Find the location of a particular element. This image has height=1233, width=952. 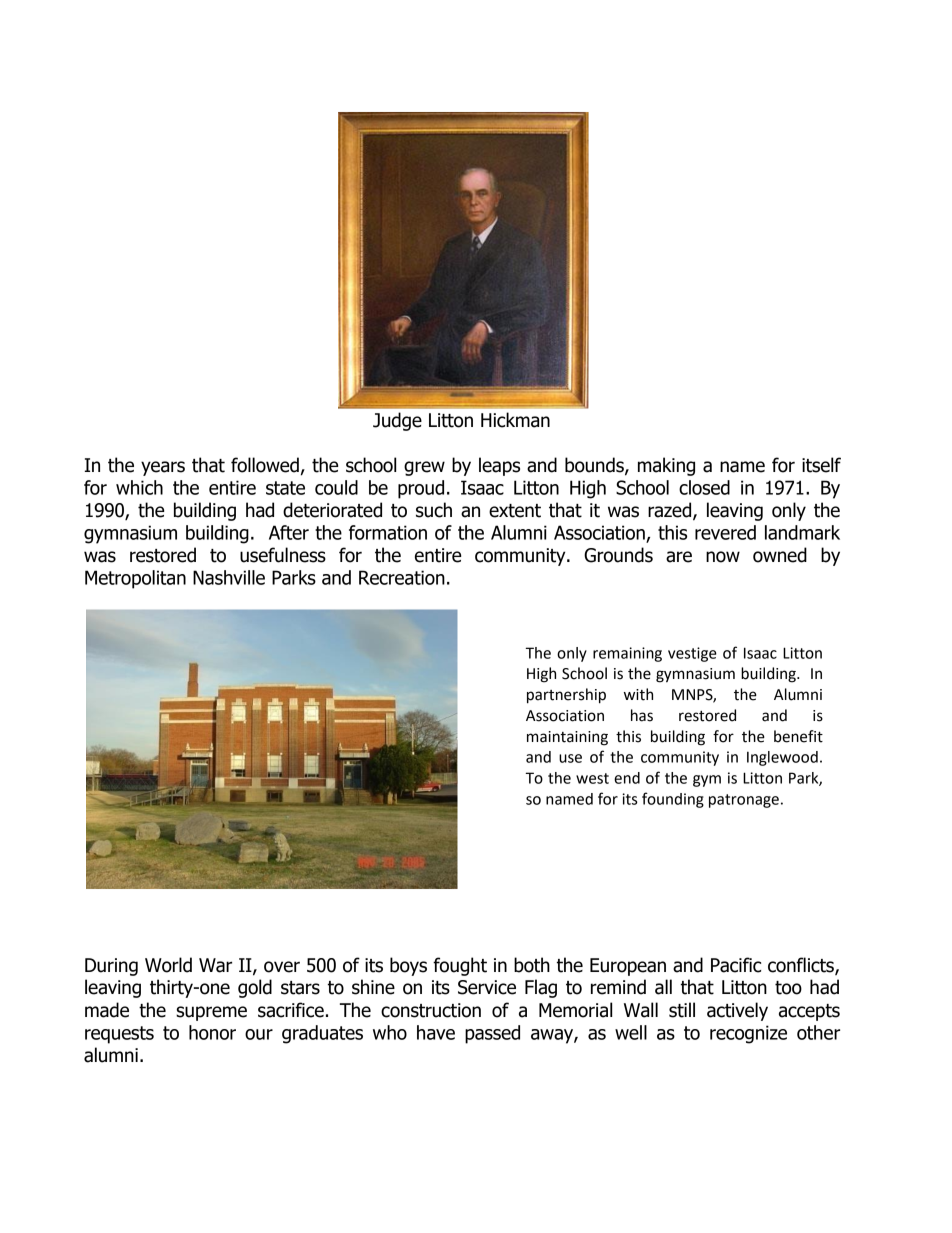

supreme is located at coordinates (211, 1013).
